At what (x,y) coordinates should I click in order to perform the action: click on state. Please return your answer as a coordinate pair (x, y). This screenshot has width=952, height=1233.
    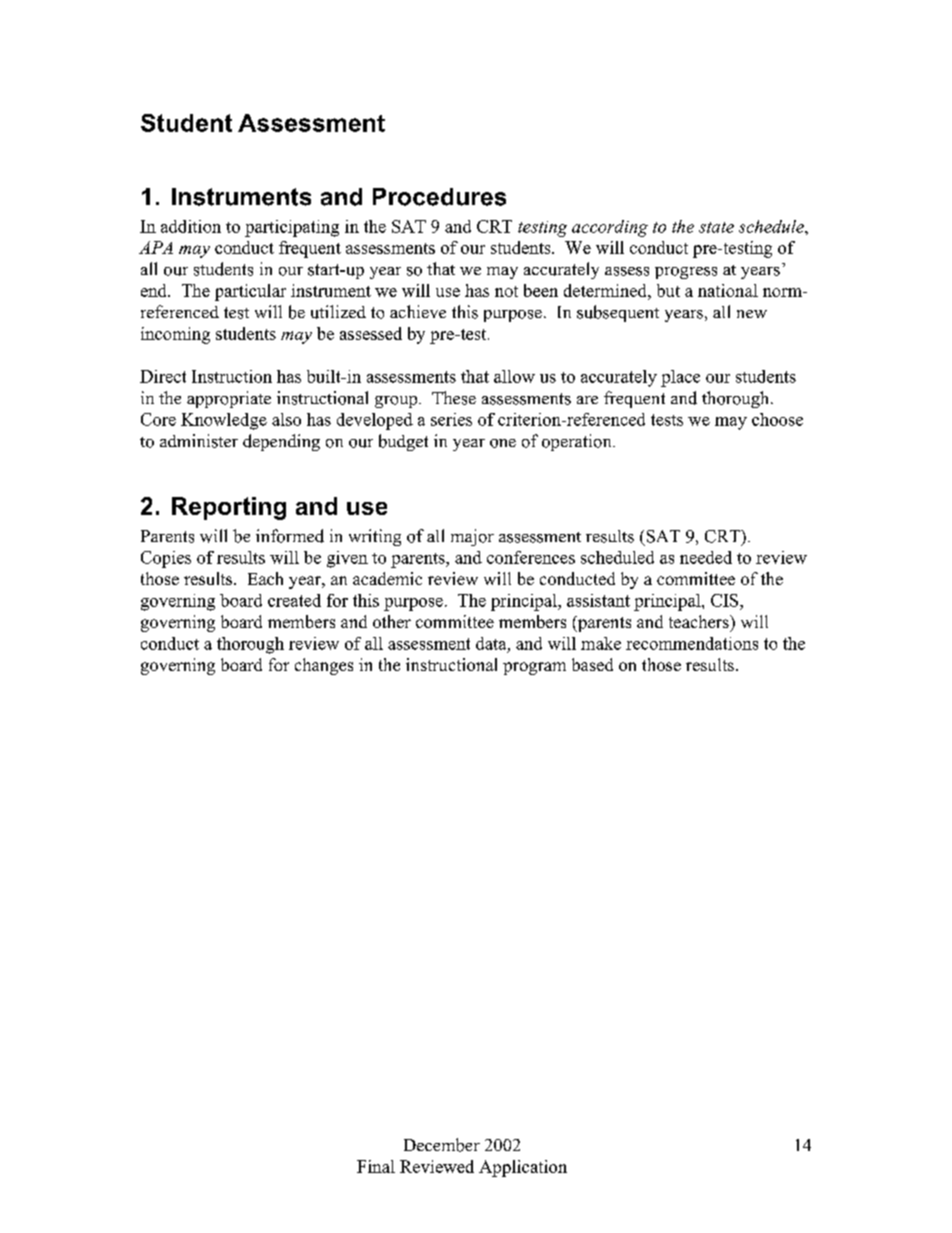
    Looking at the image, I should click on (716, 227).
